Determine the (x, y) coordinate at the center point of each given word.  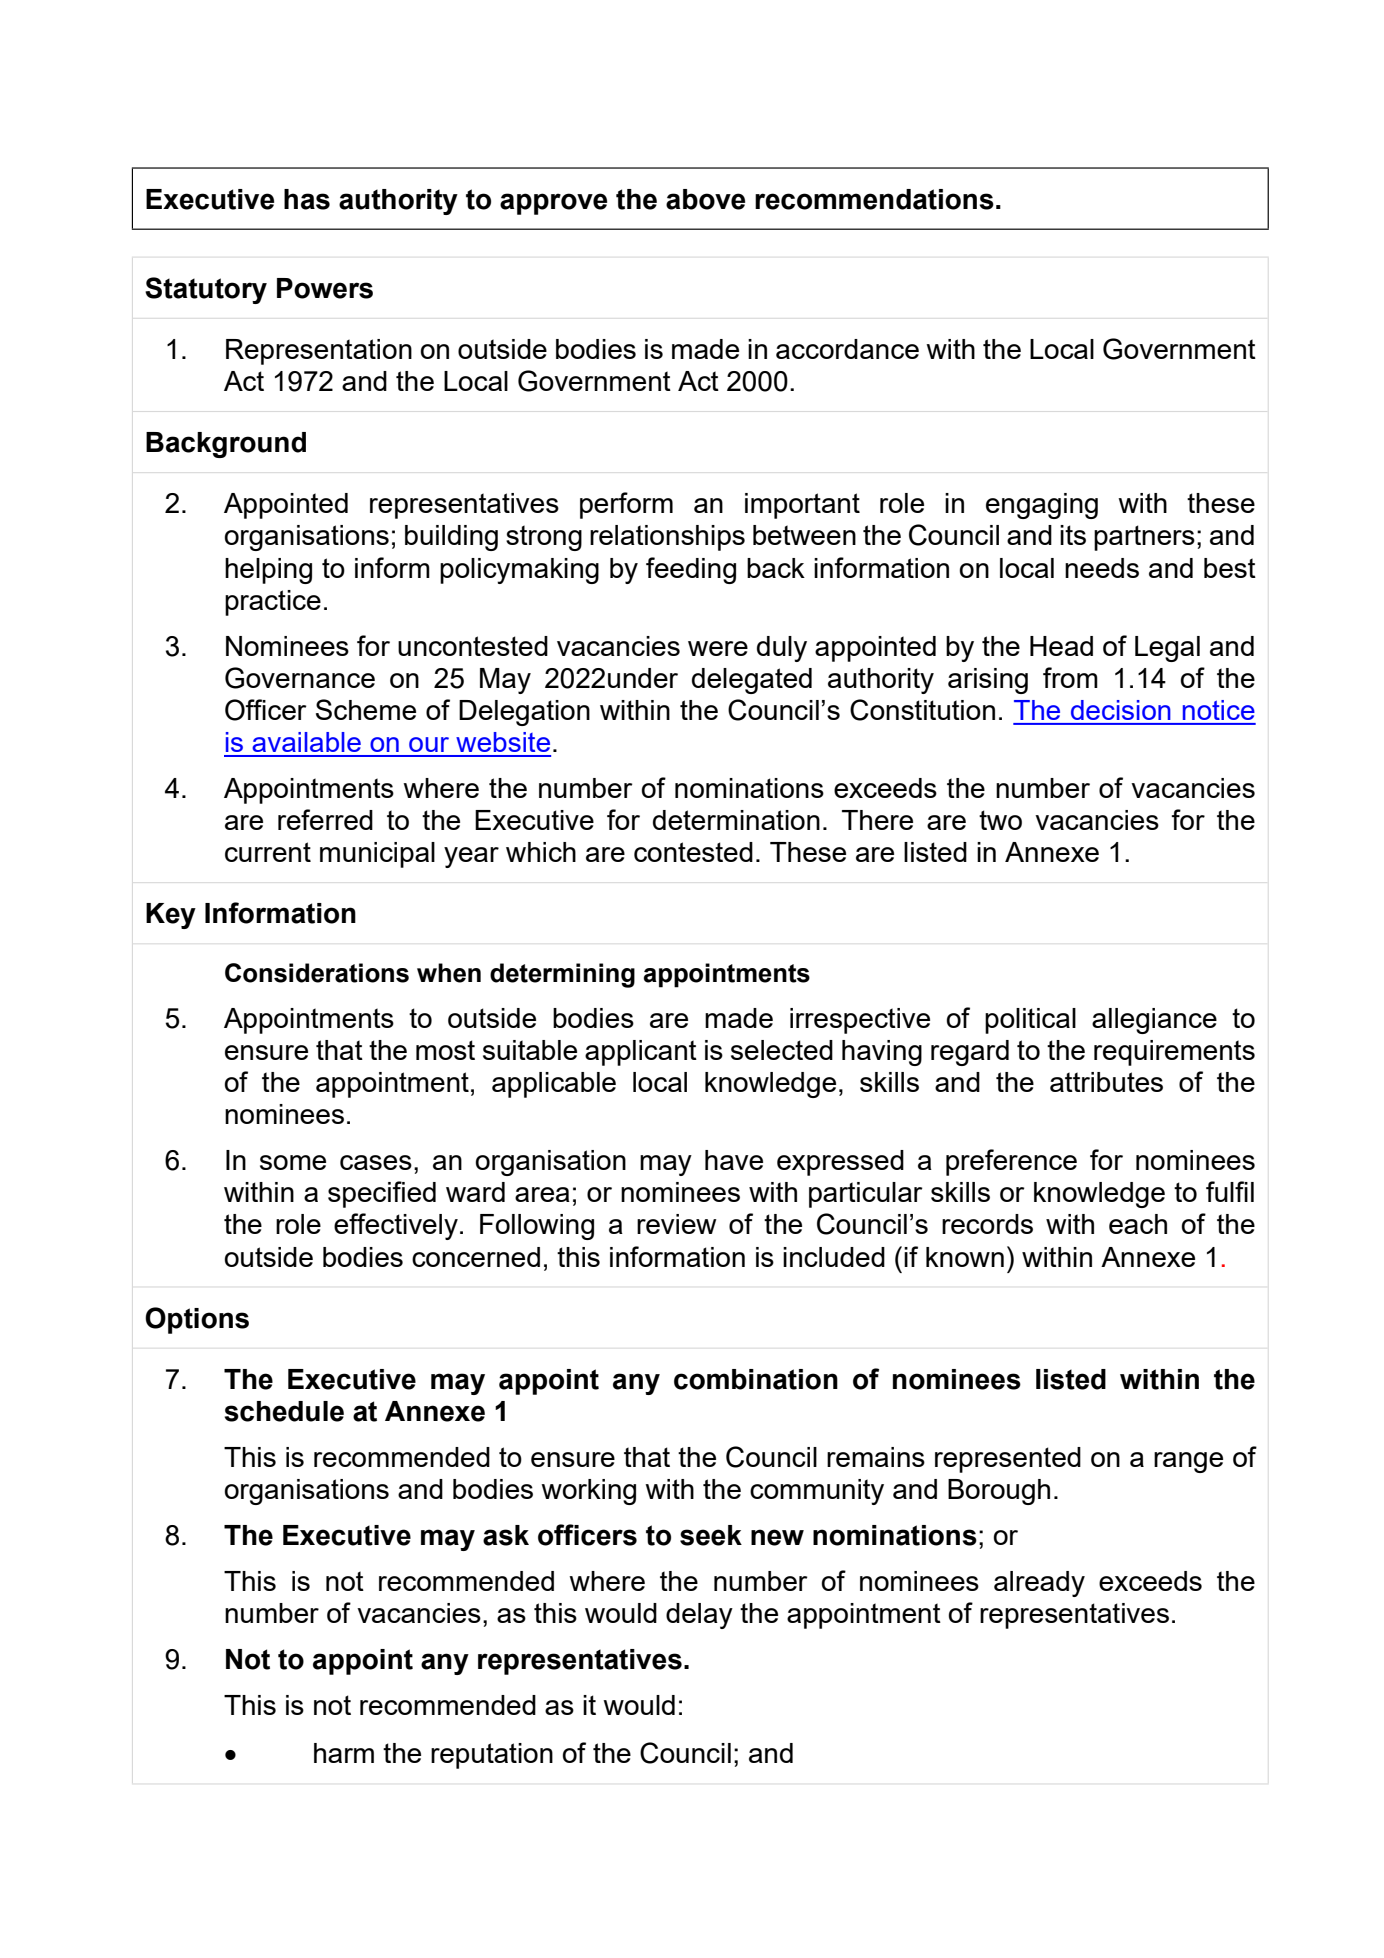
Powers (325, 288)
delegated (752, 681)
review (677, 1224)
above (705, 199)
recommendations (874, 199)
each (1138, 1224)
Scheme (366, 709)
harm (344, 1753)
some (293, 1162)
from (1070, 677)
